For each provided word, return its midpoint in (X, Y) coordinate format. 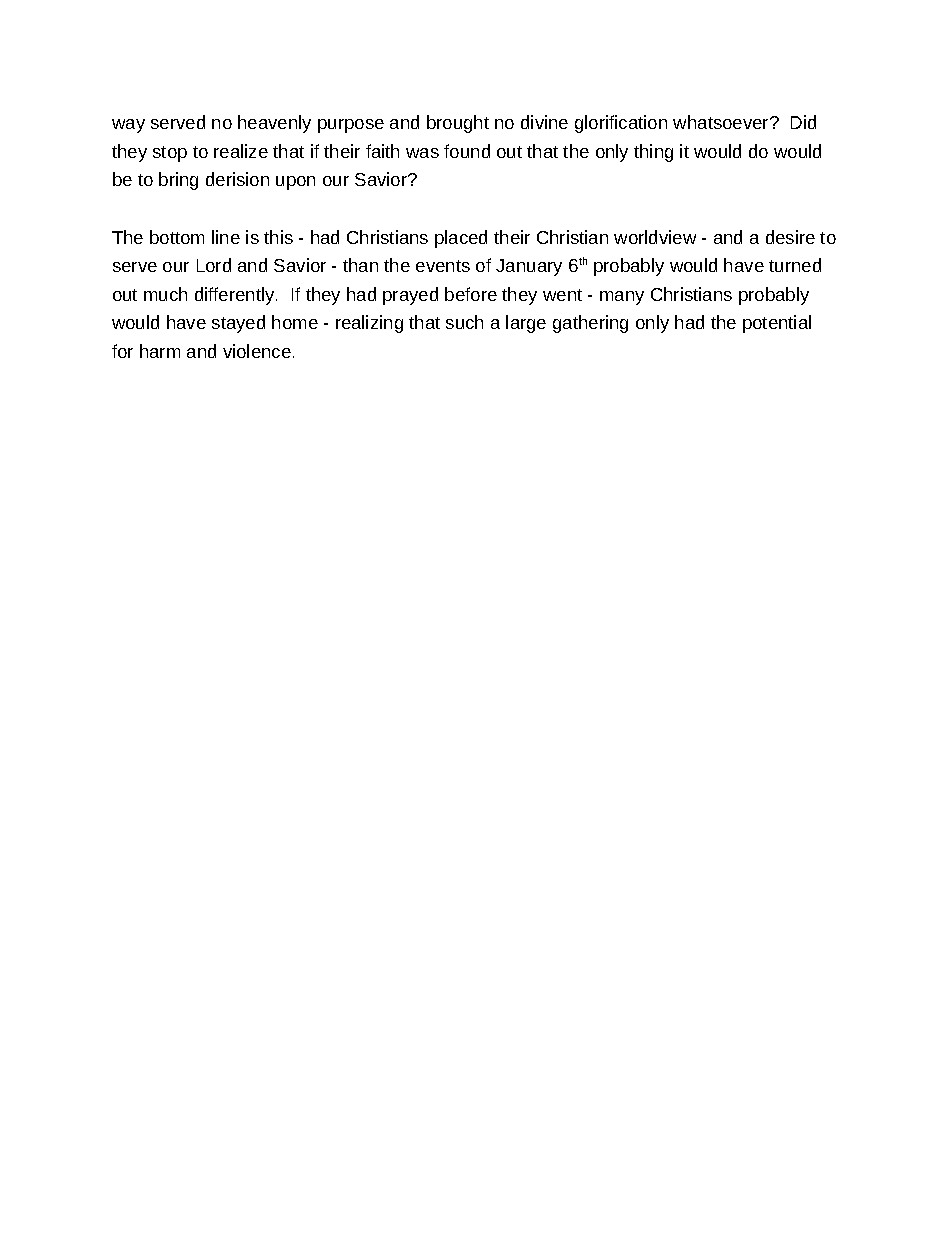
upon (295, 183)
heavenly (274, 124)
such (464, 322)
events (443, 266)
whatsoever (722, 122)
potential (777, 324)
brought (458, 124)
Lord (214, 265)
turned (795, 265)
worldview (655, 237)
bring (178, 181)
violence (257, 351)
